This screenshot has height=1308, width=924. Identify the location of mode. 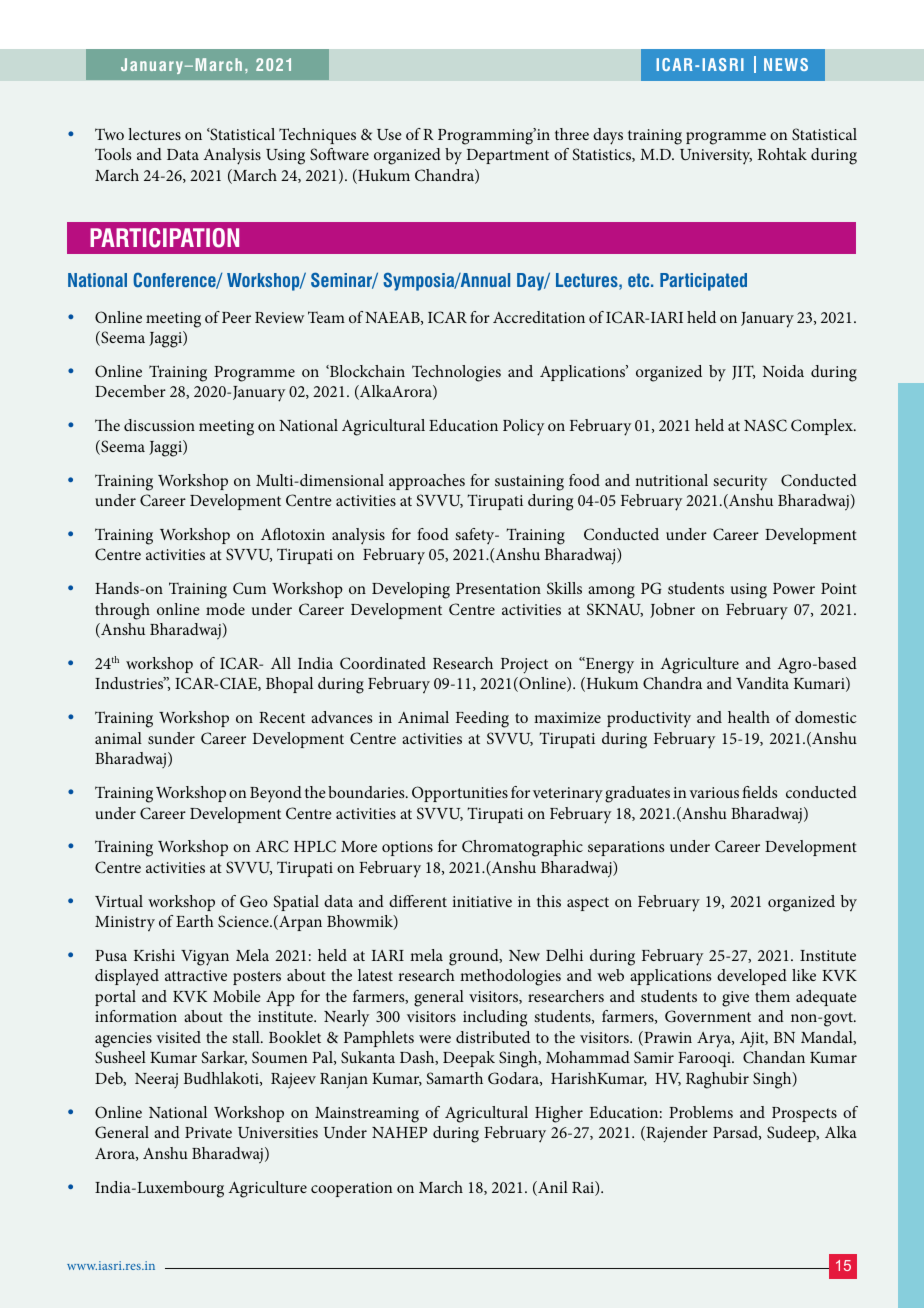
(225, 609).
